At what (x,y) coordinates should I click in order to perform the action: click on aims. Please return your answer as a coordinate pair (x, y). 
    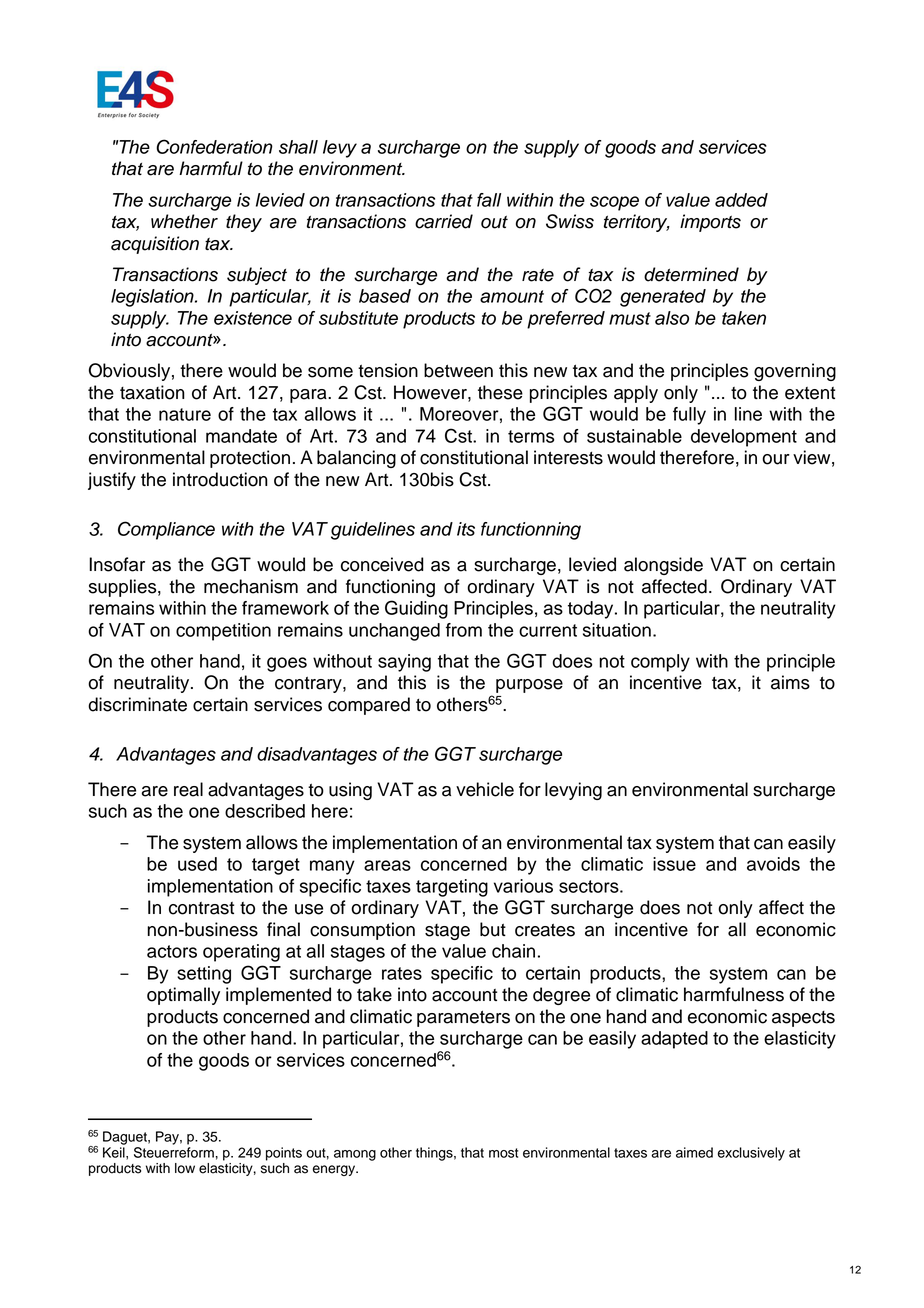
    Looking at the image, I should click on (790, 682).
